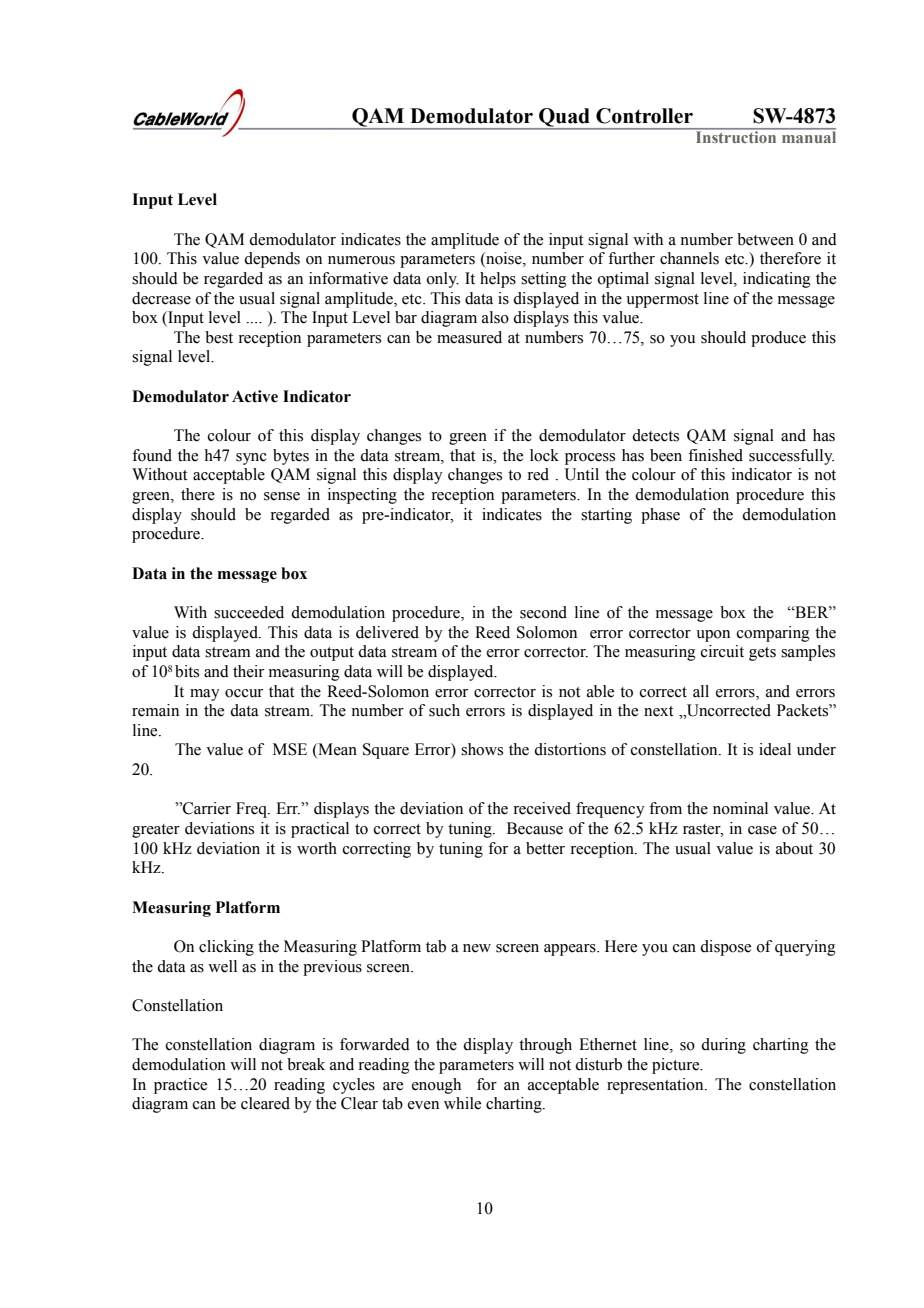 The height and width of the screenshot is (1308, 924). What do you see at coordinates (462, 1103) in the screenshot?
I see `while` at bounding box center [462, 1103].
